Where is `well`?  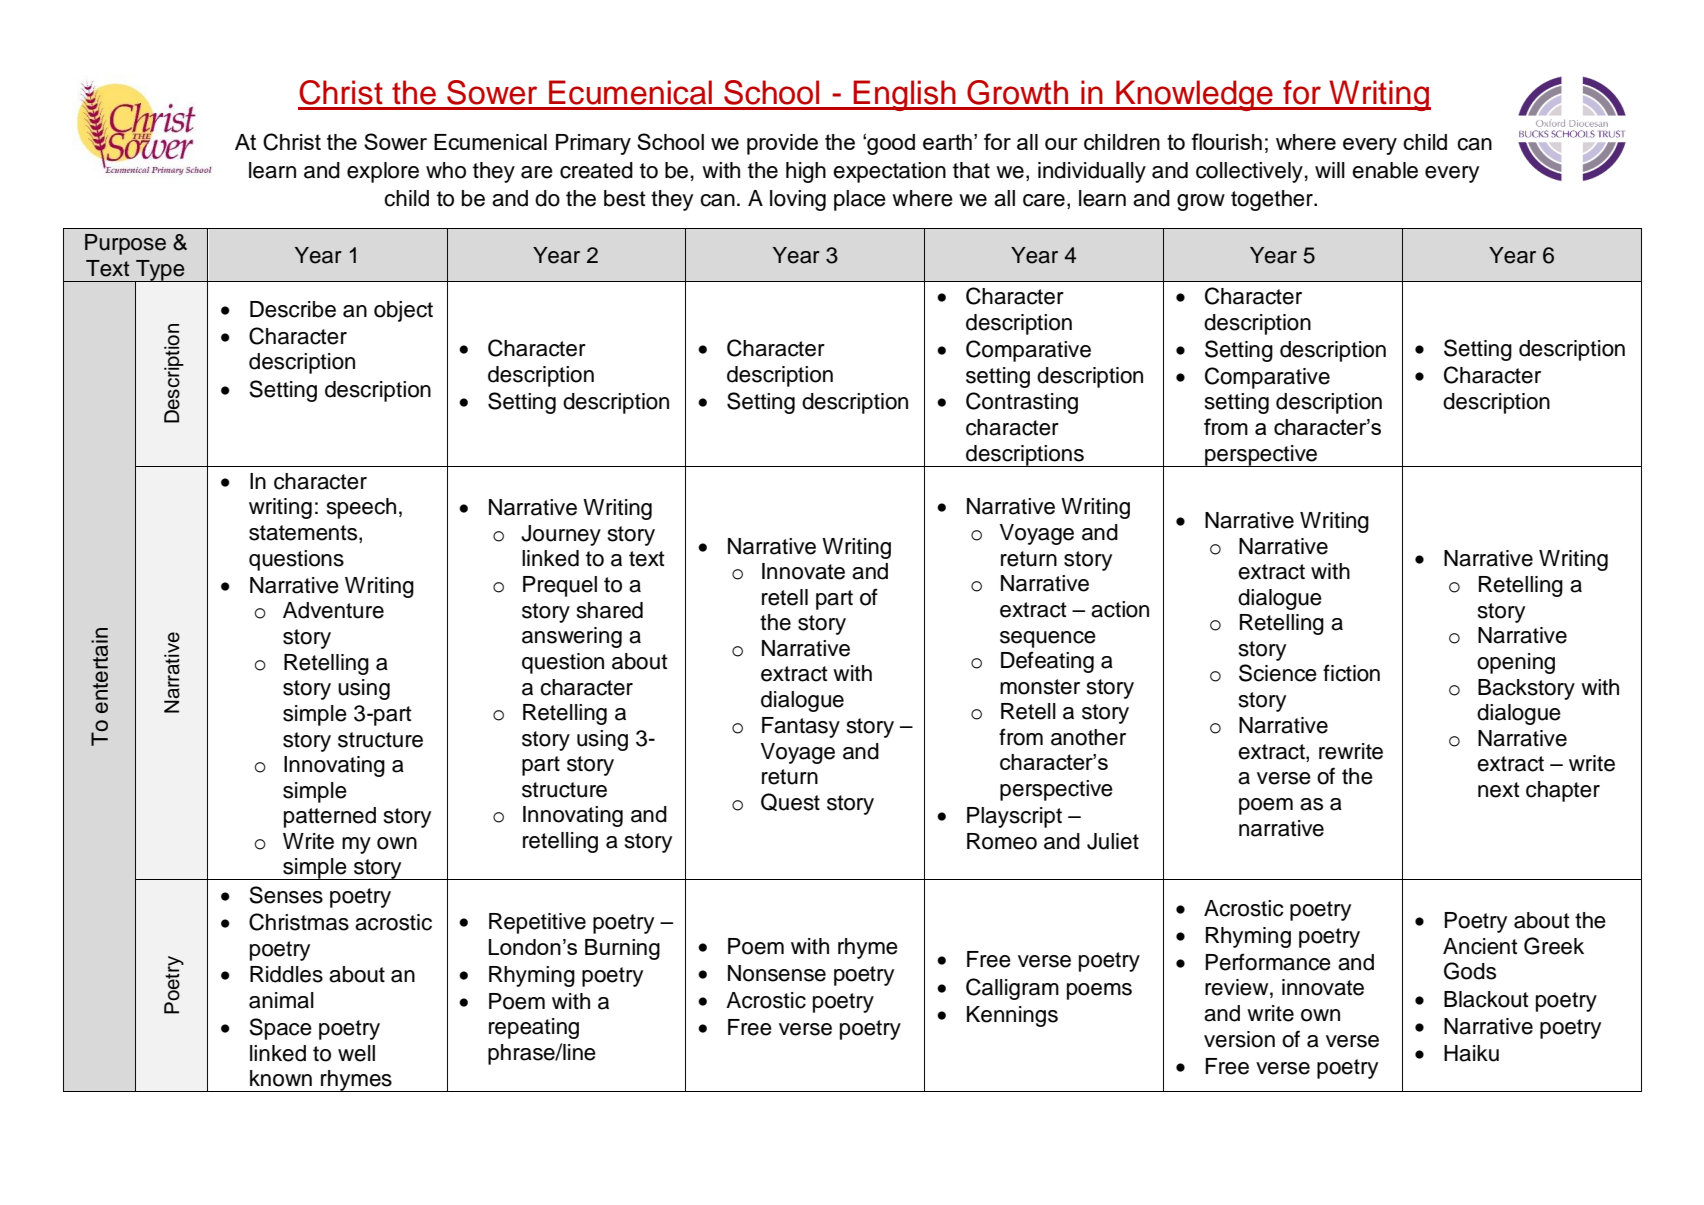 well is located at coordinates (356, 1053).
